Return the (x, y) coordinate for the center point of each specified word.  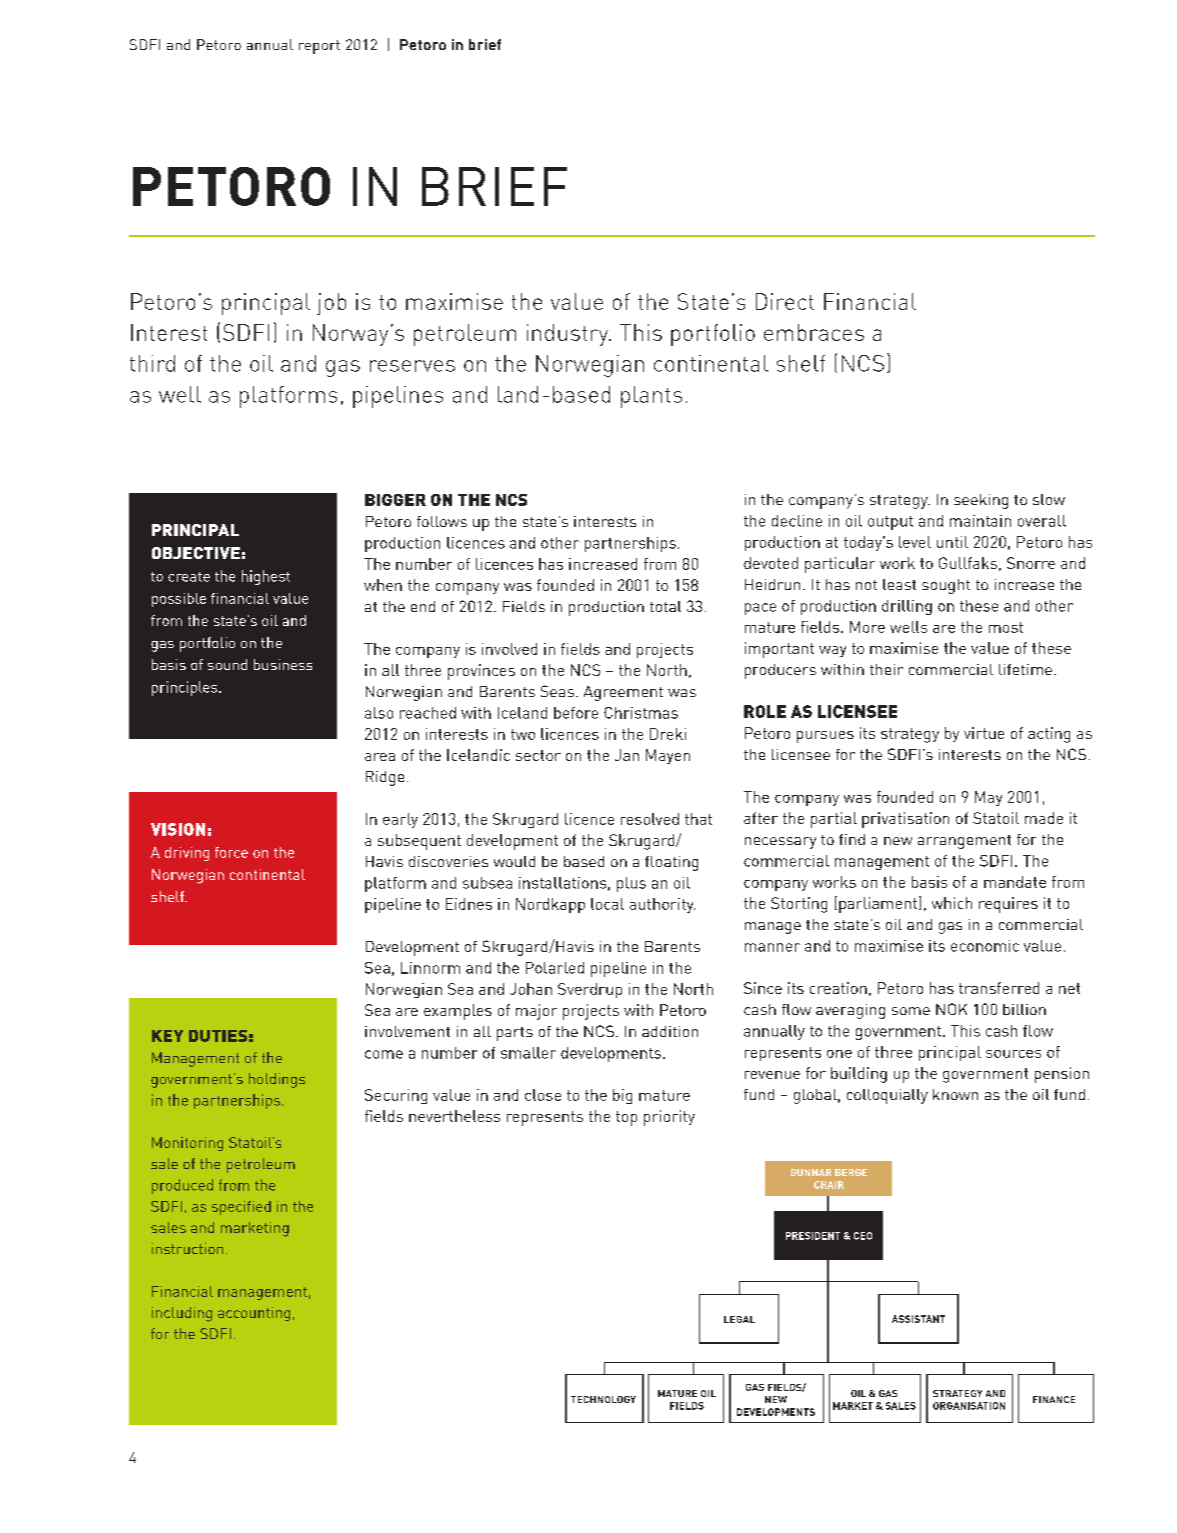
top (626, 1118)
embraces (814, 332)
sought (946, 586)
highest (266, 577)
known (955, 1094)
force (231, 852)
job (331, 304)
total (665, 606)
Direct (785, 301)
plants (651, 397)
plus (631, 884)
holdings (277, 1080)
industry (568, 335)
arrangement (964, 842)
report (319, 47)
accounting (254, 1314)
